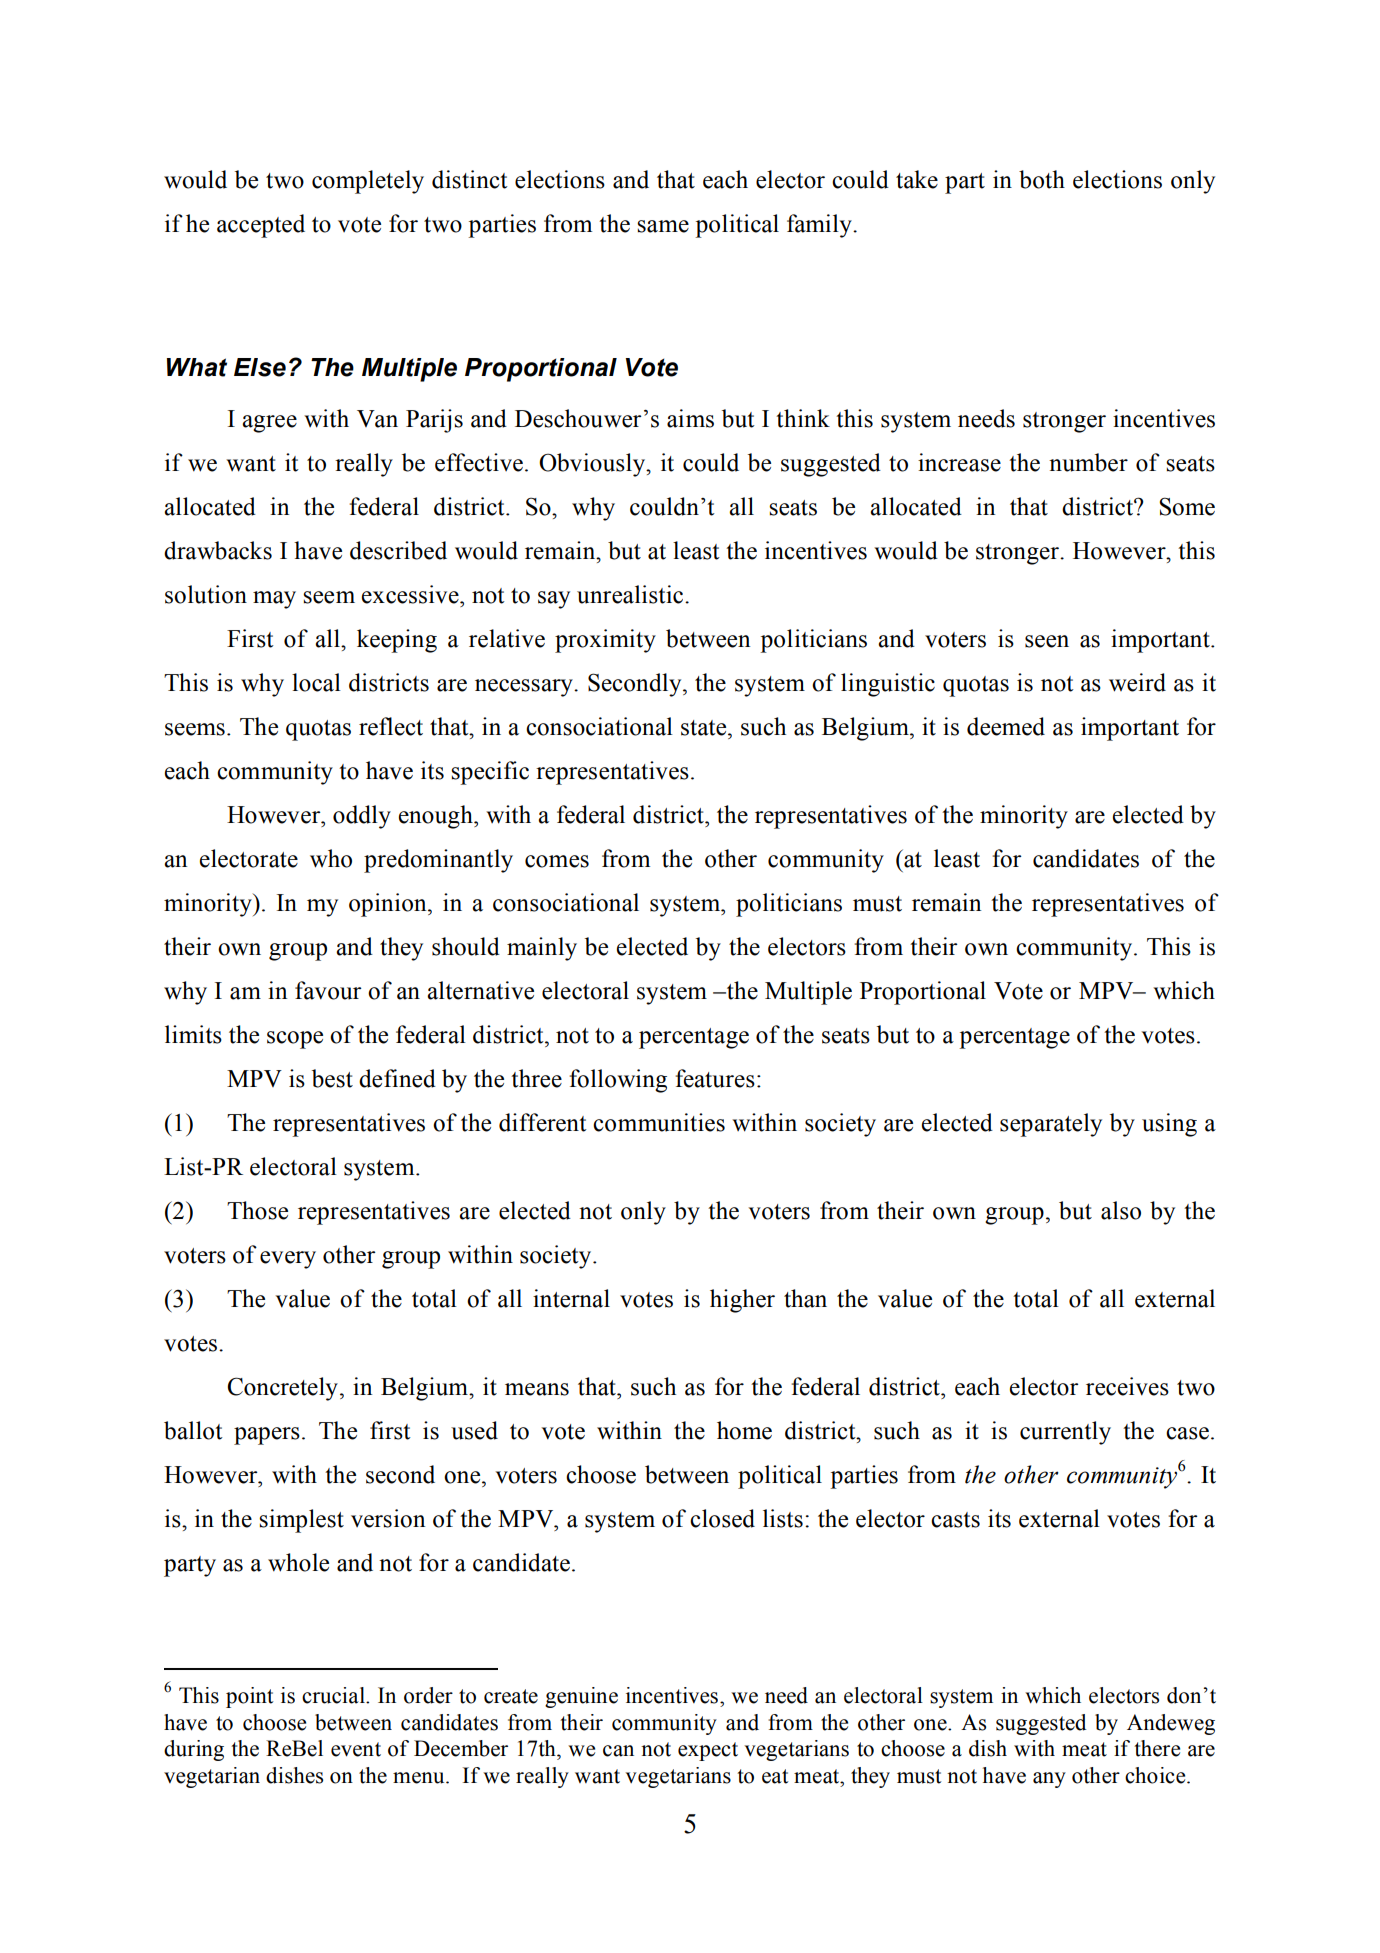  Describe the element at coordinates (356, 1749) in the screenshot. I see `event` at that location.
